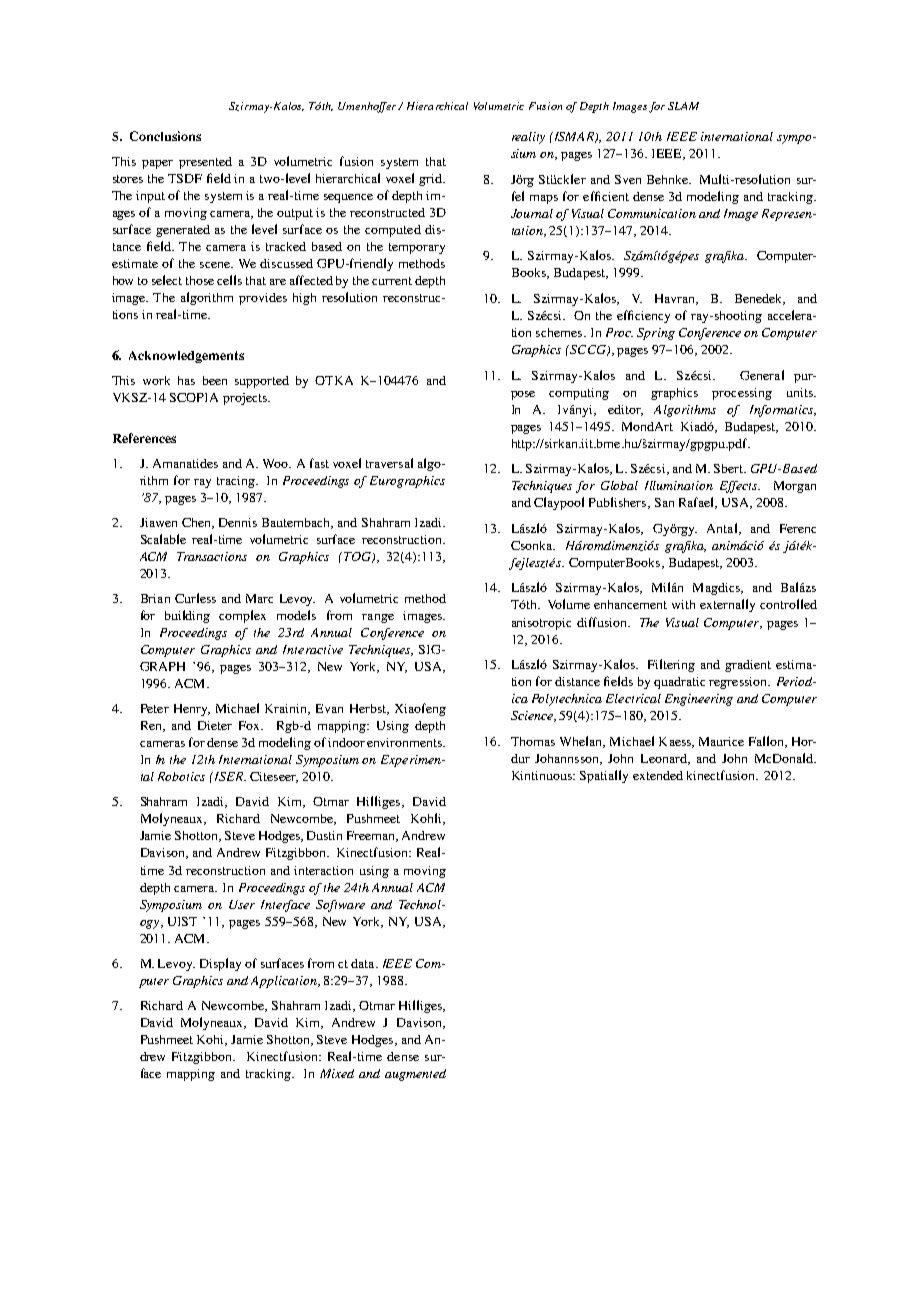  What do you see at coordinates (541, 624) in the document?
I see `anisotropic` at bounding box center [541, 624].
